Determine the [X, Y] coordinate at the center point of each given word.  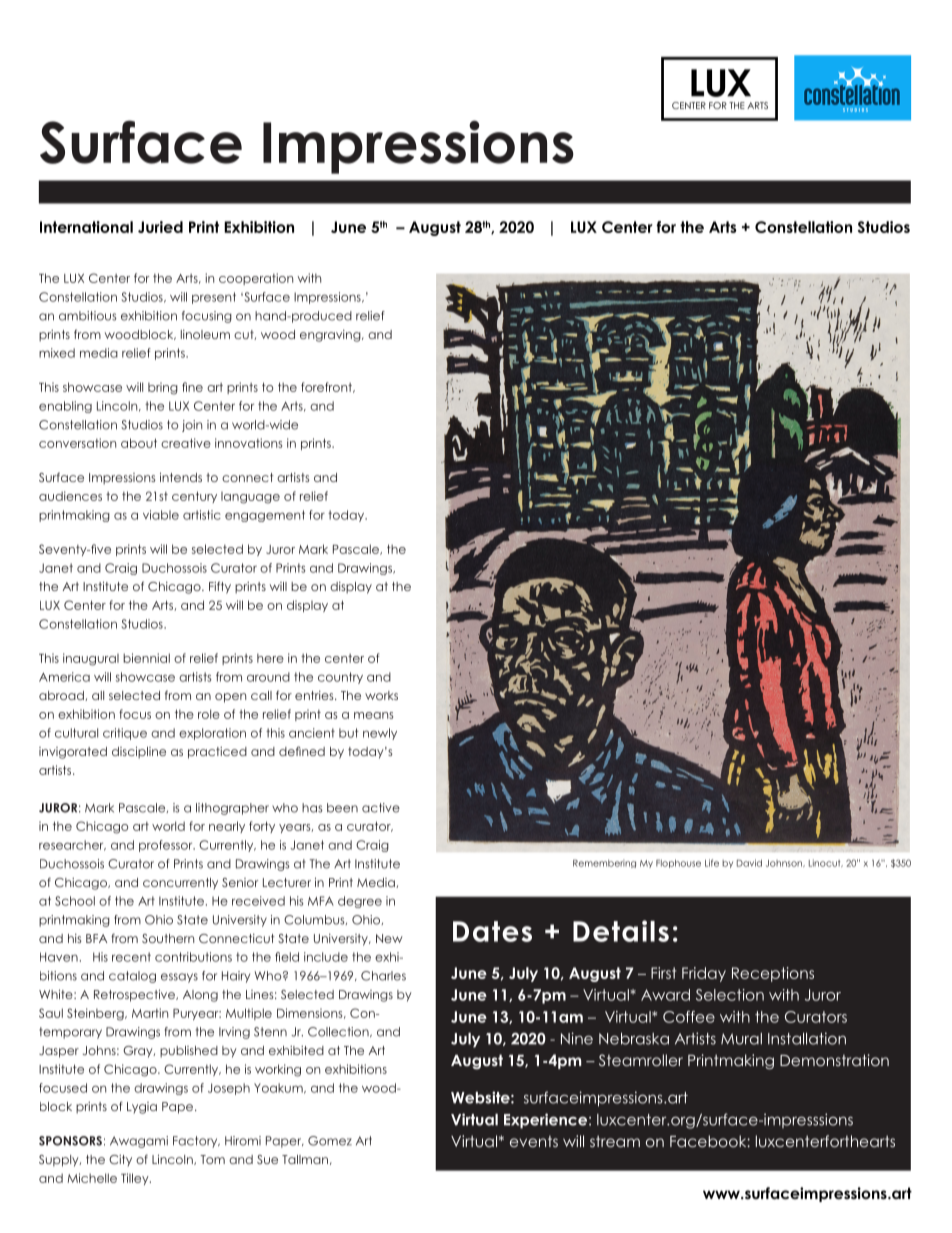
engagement [265, 516]
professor [167, 846]
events [534, 1141]
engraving [331, 336]
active [381, 808]
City [120, 1160]
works [381, 695]
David [749, 863]
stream [615, 1141]
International [86, 227]
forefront [327, 387]
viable [161, 515]
